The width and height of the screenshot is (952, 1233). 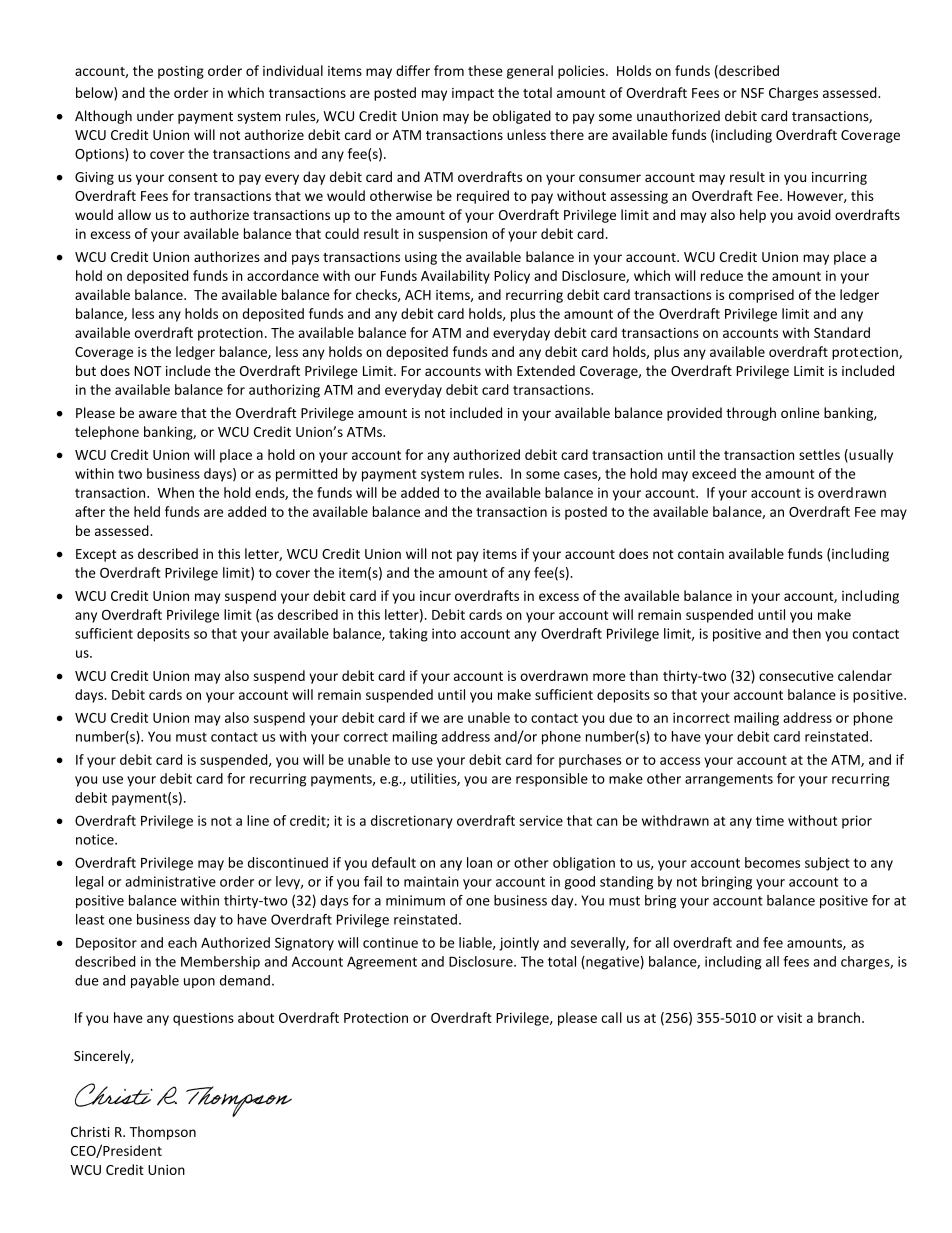 What do you see at coordinates (761, 296) in the screenshot?
I see `comprised` at bounding box center [761, 296].
